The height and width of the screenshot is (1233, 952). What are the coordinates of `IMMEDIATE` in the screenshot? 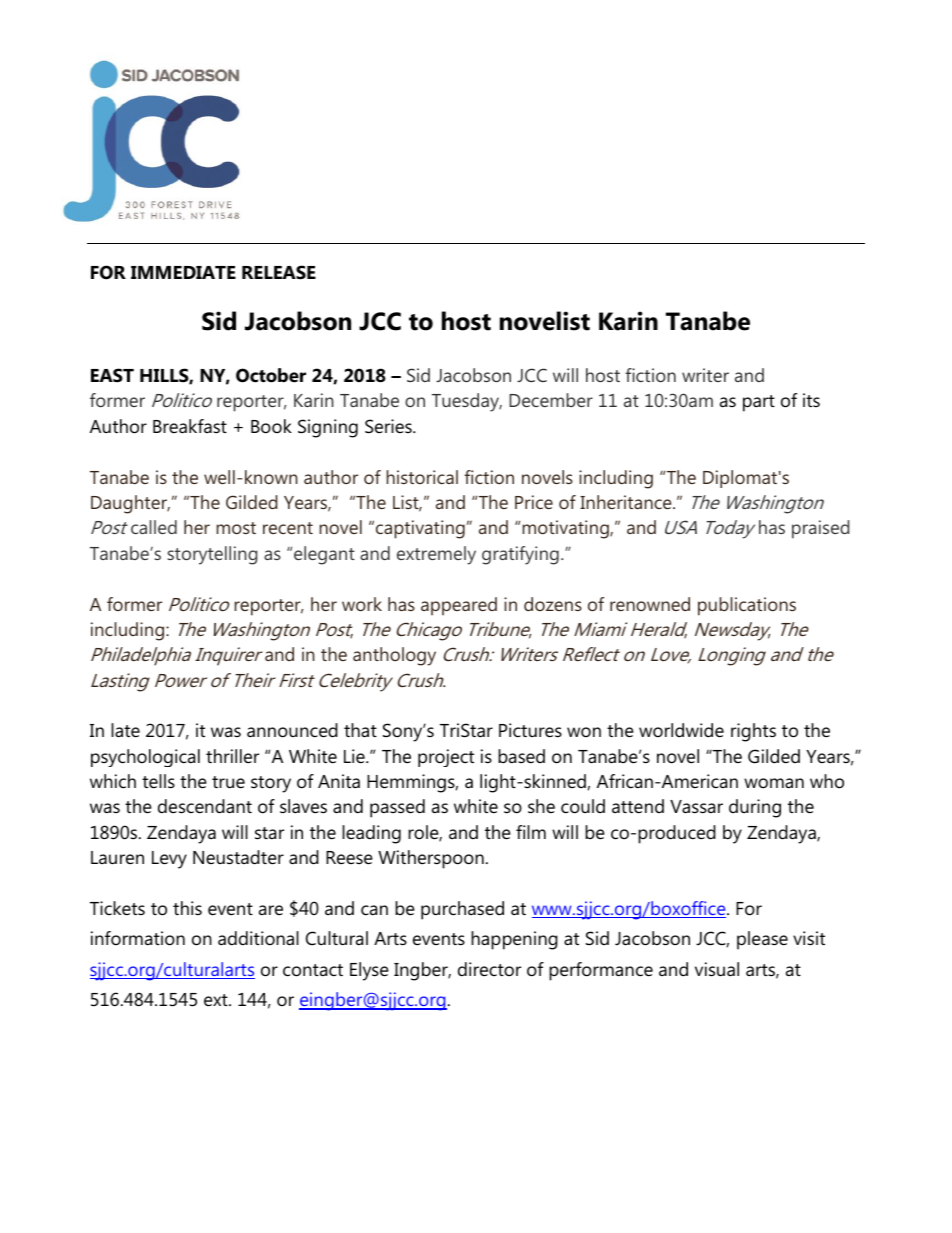 It's located at (183, 272).
